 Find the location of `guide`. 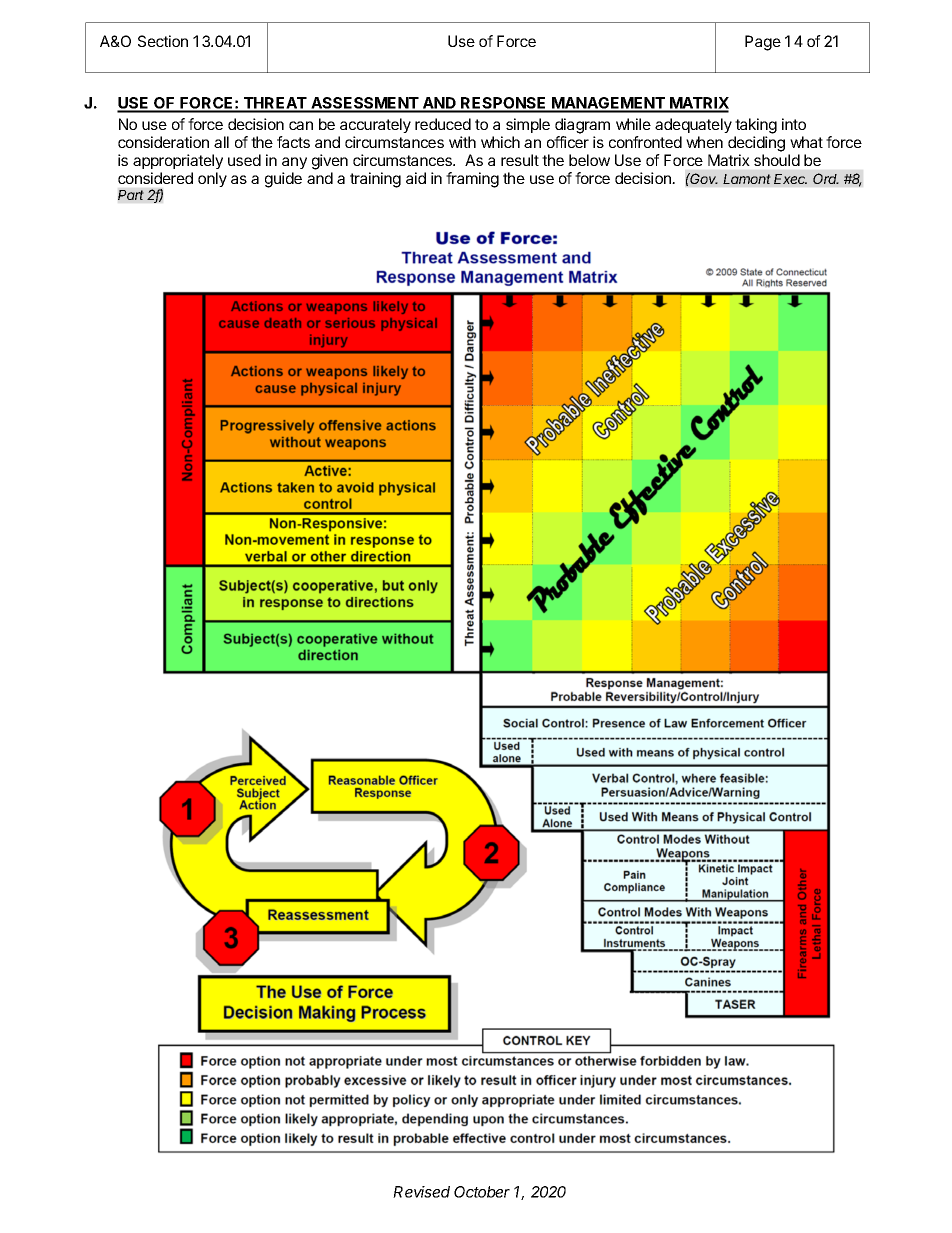

guide is located at coordinates (283, 180).
